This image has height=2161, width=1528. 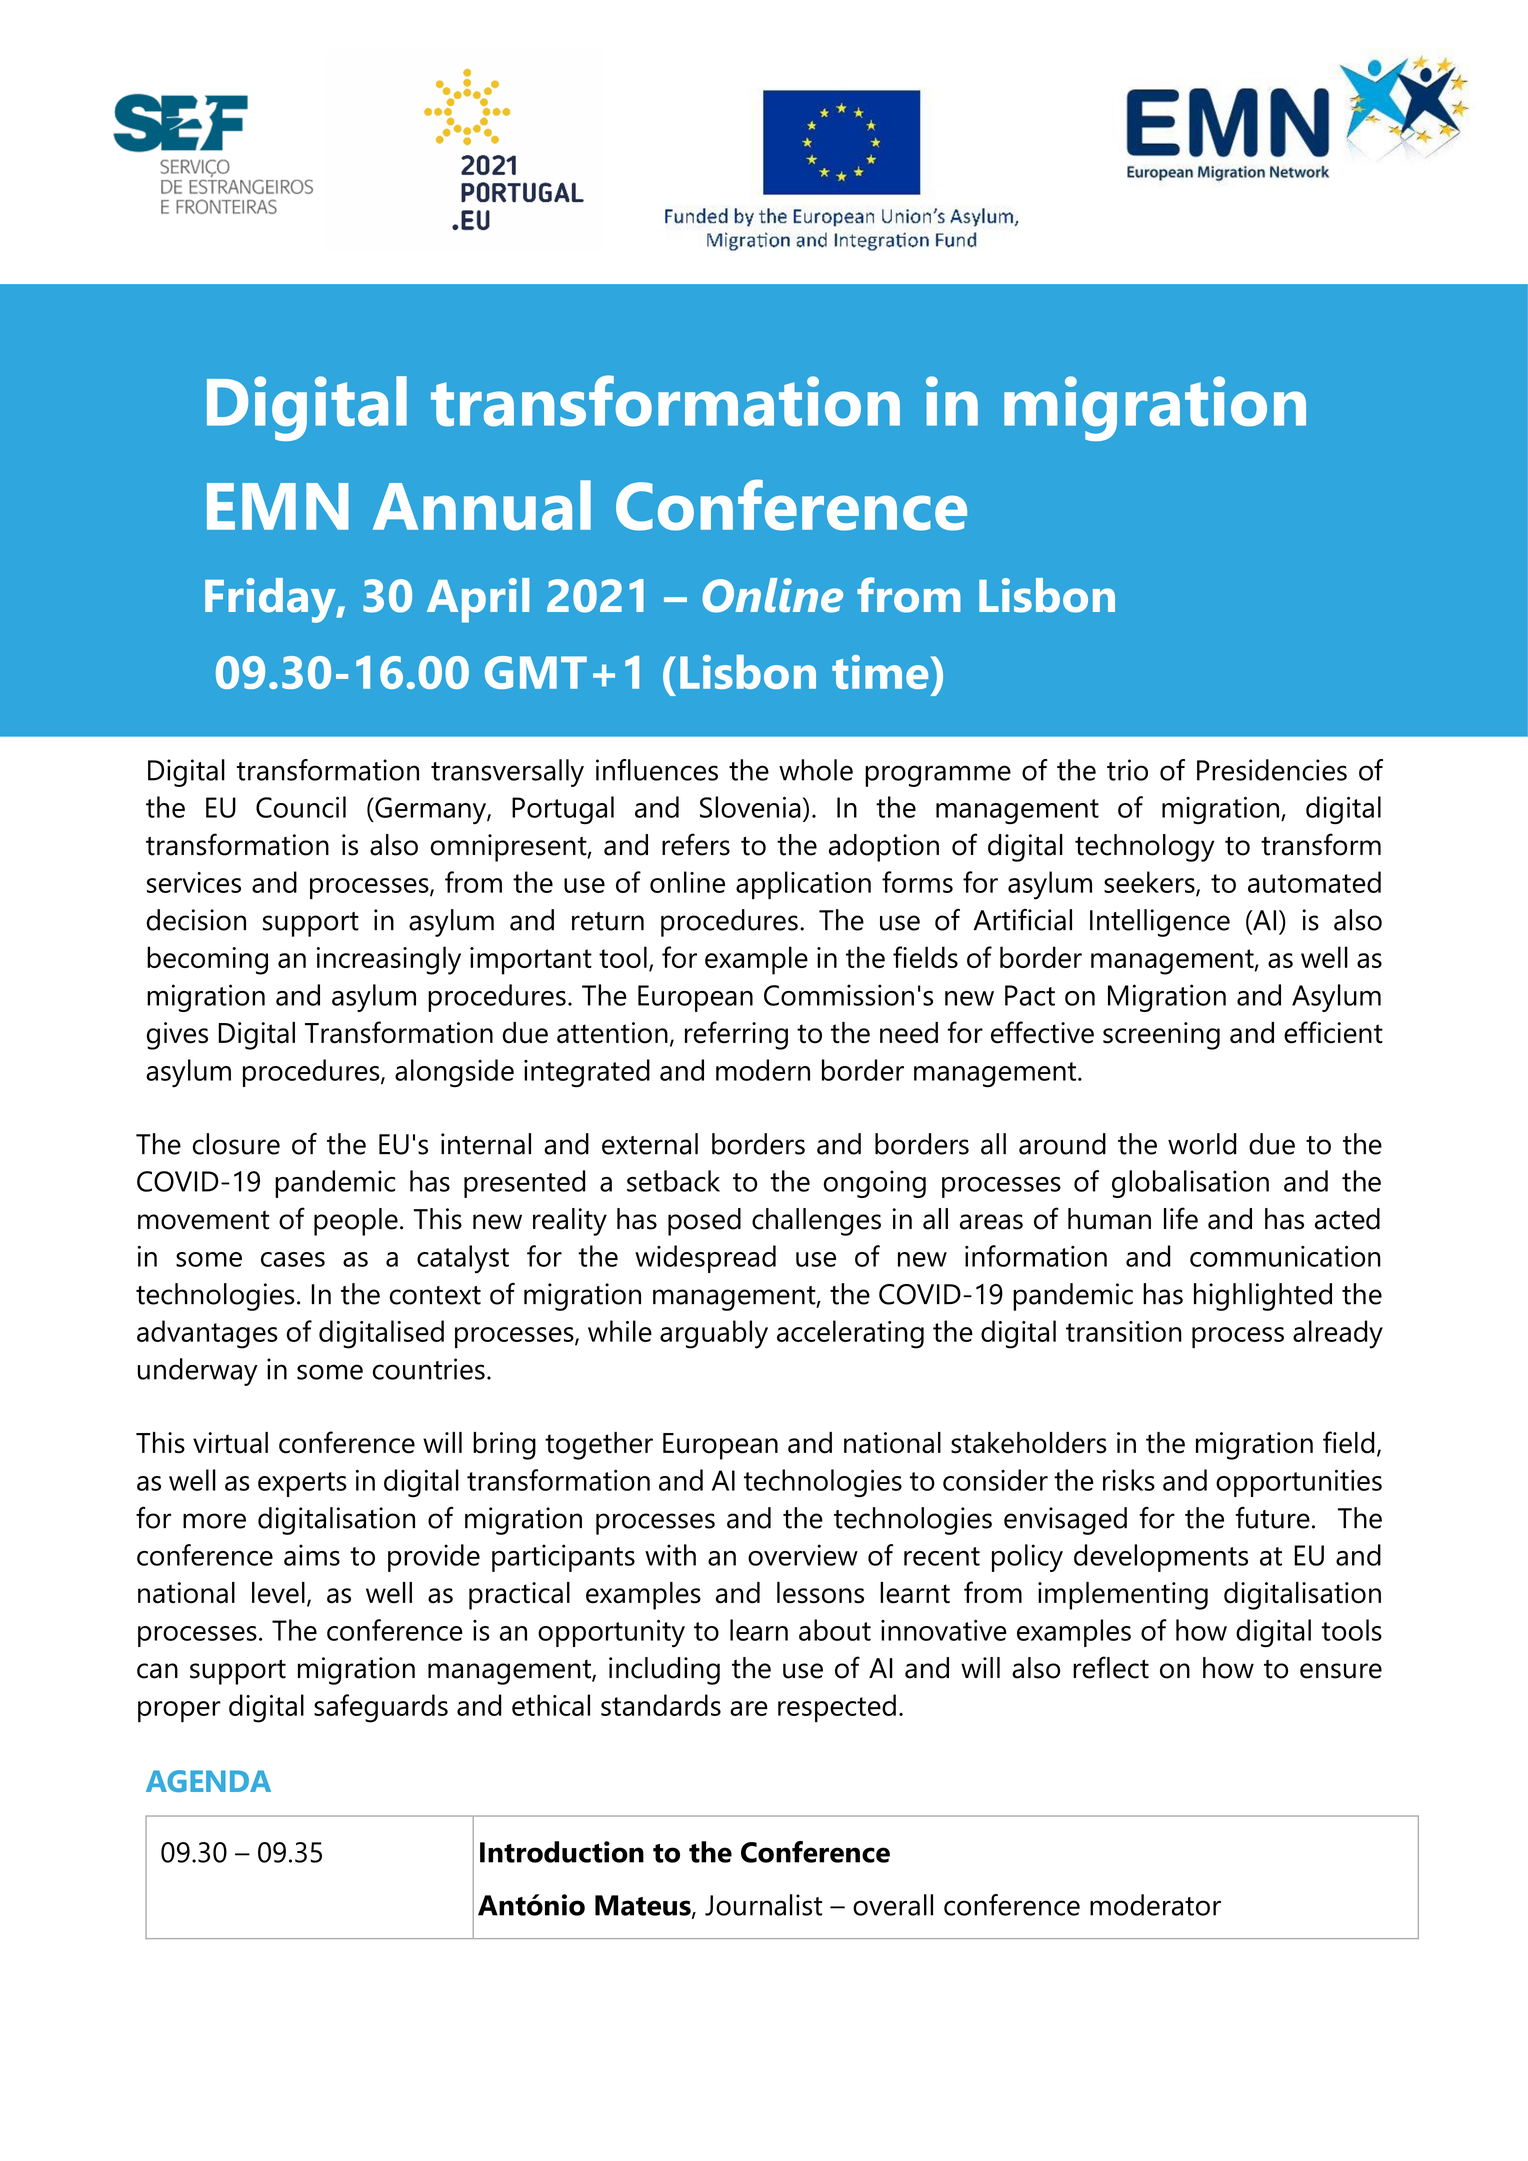 What do you see at coordinates (803, 1555) in the image?
I see `overview` at bounding box center [803, 1555].
